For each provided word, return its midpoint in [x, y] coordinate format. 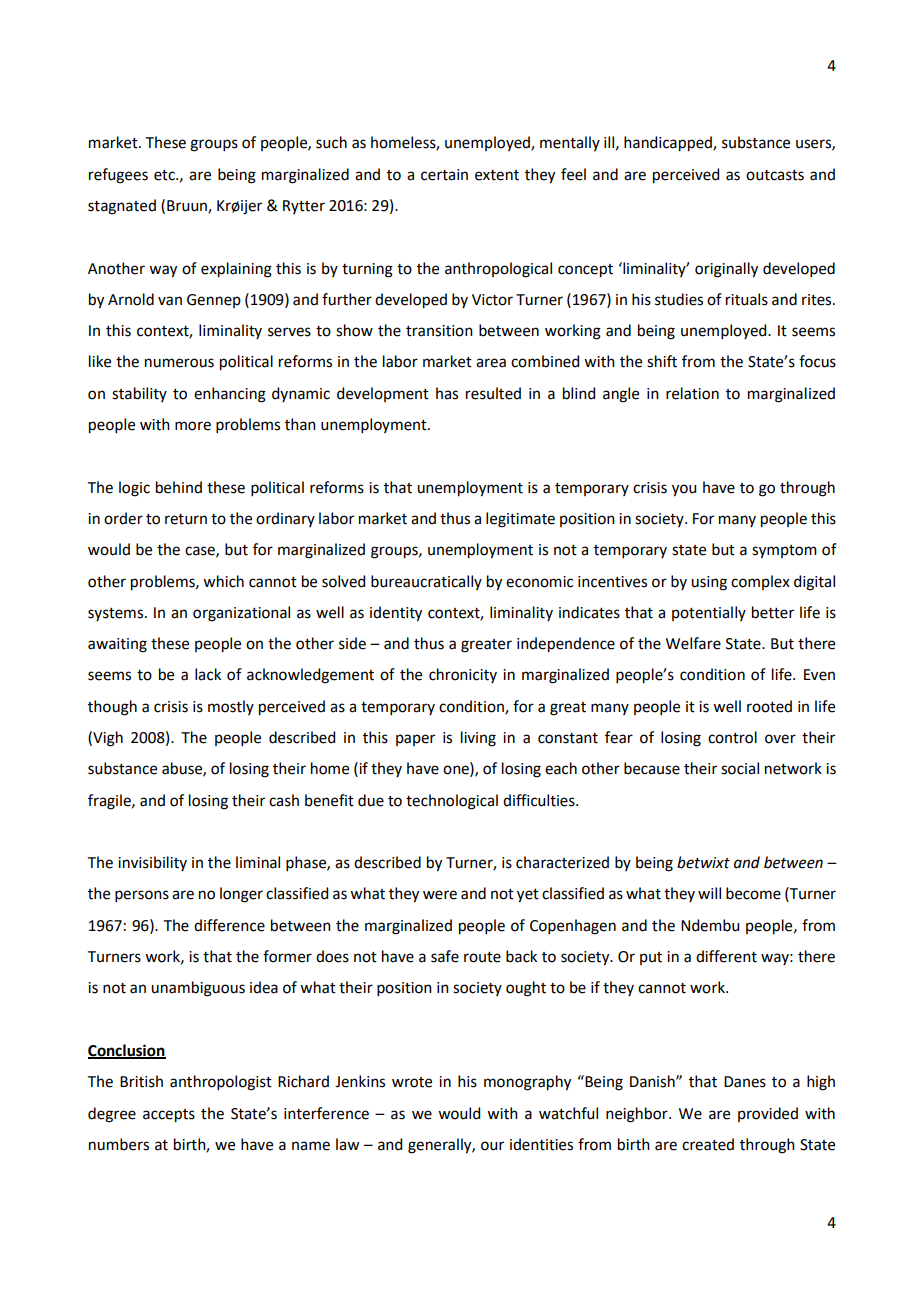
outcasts [775, 175]
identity [396, 614]
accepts [169, 1116]
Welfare [693, 643]
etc [165, 175]
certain [444, 175]
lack [208, 674]
